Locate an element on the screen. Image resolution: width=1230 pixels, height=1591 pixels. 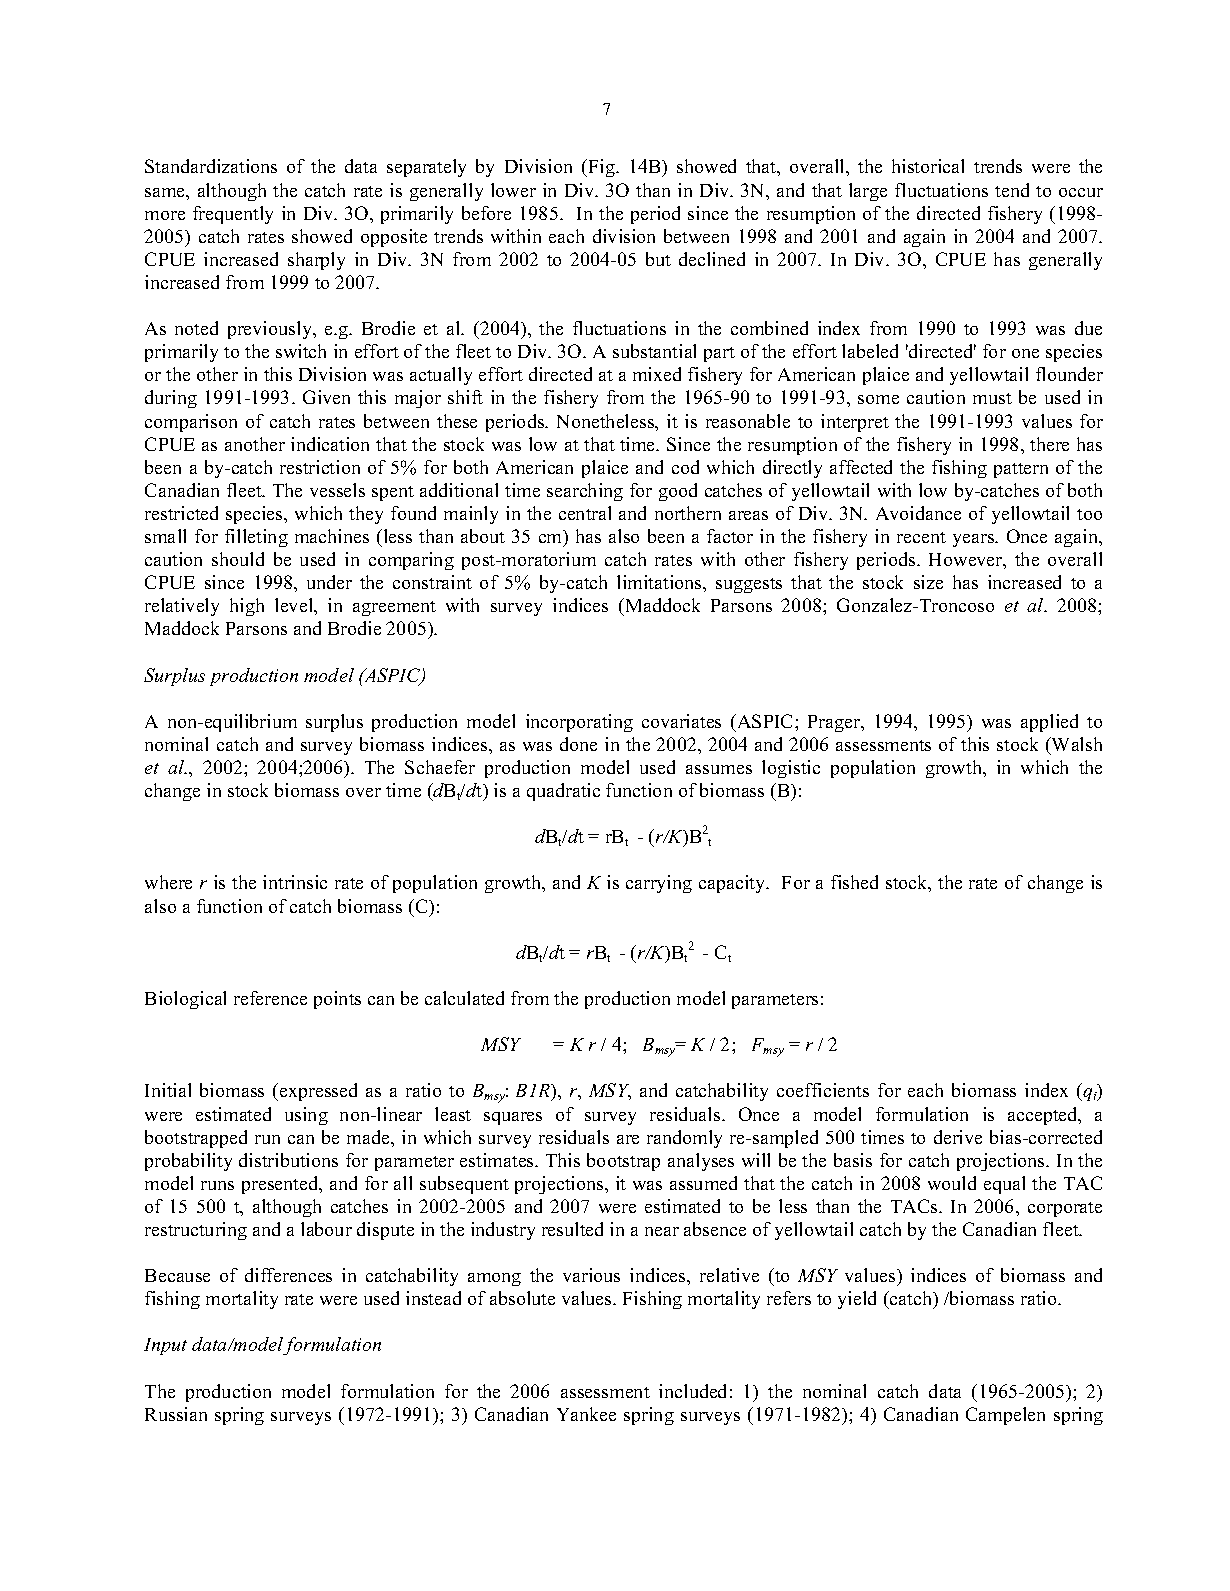
quadratic is located at coordinates (563, 792).
